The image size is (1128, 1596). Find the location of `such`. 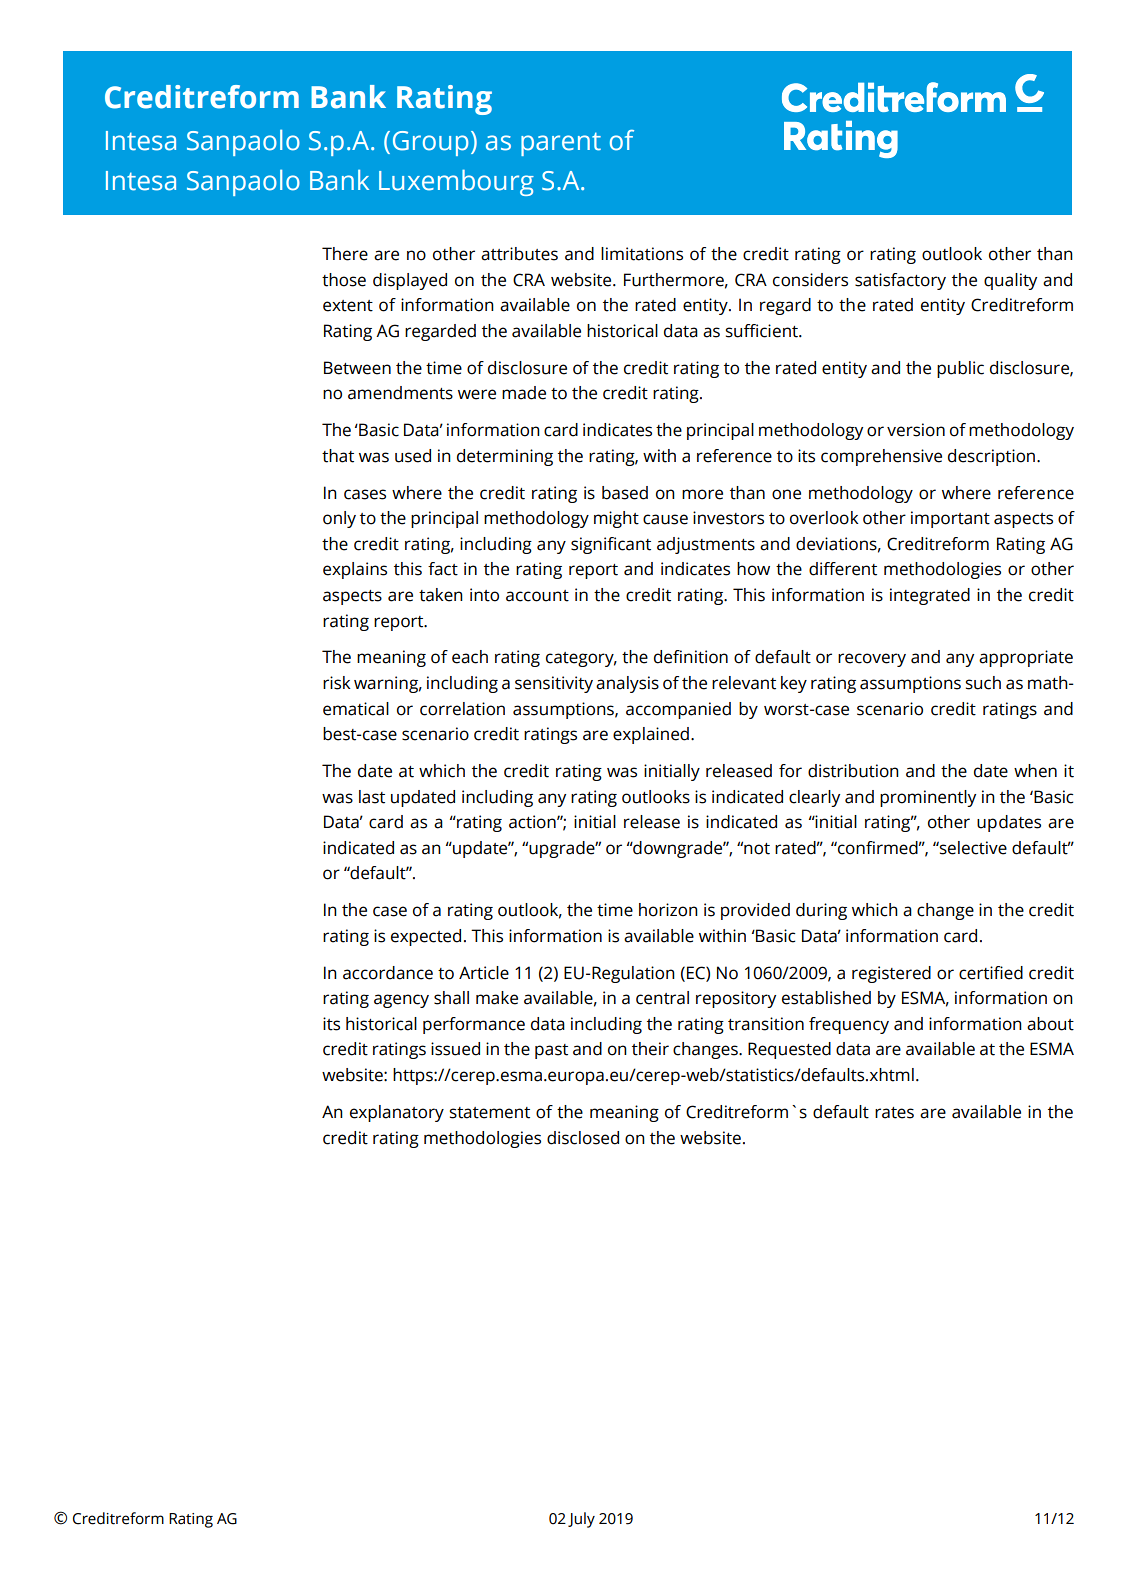

such is located at coordinates (983, 683).
